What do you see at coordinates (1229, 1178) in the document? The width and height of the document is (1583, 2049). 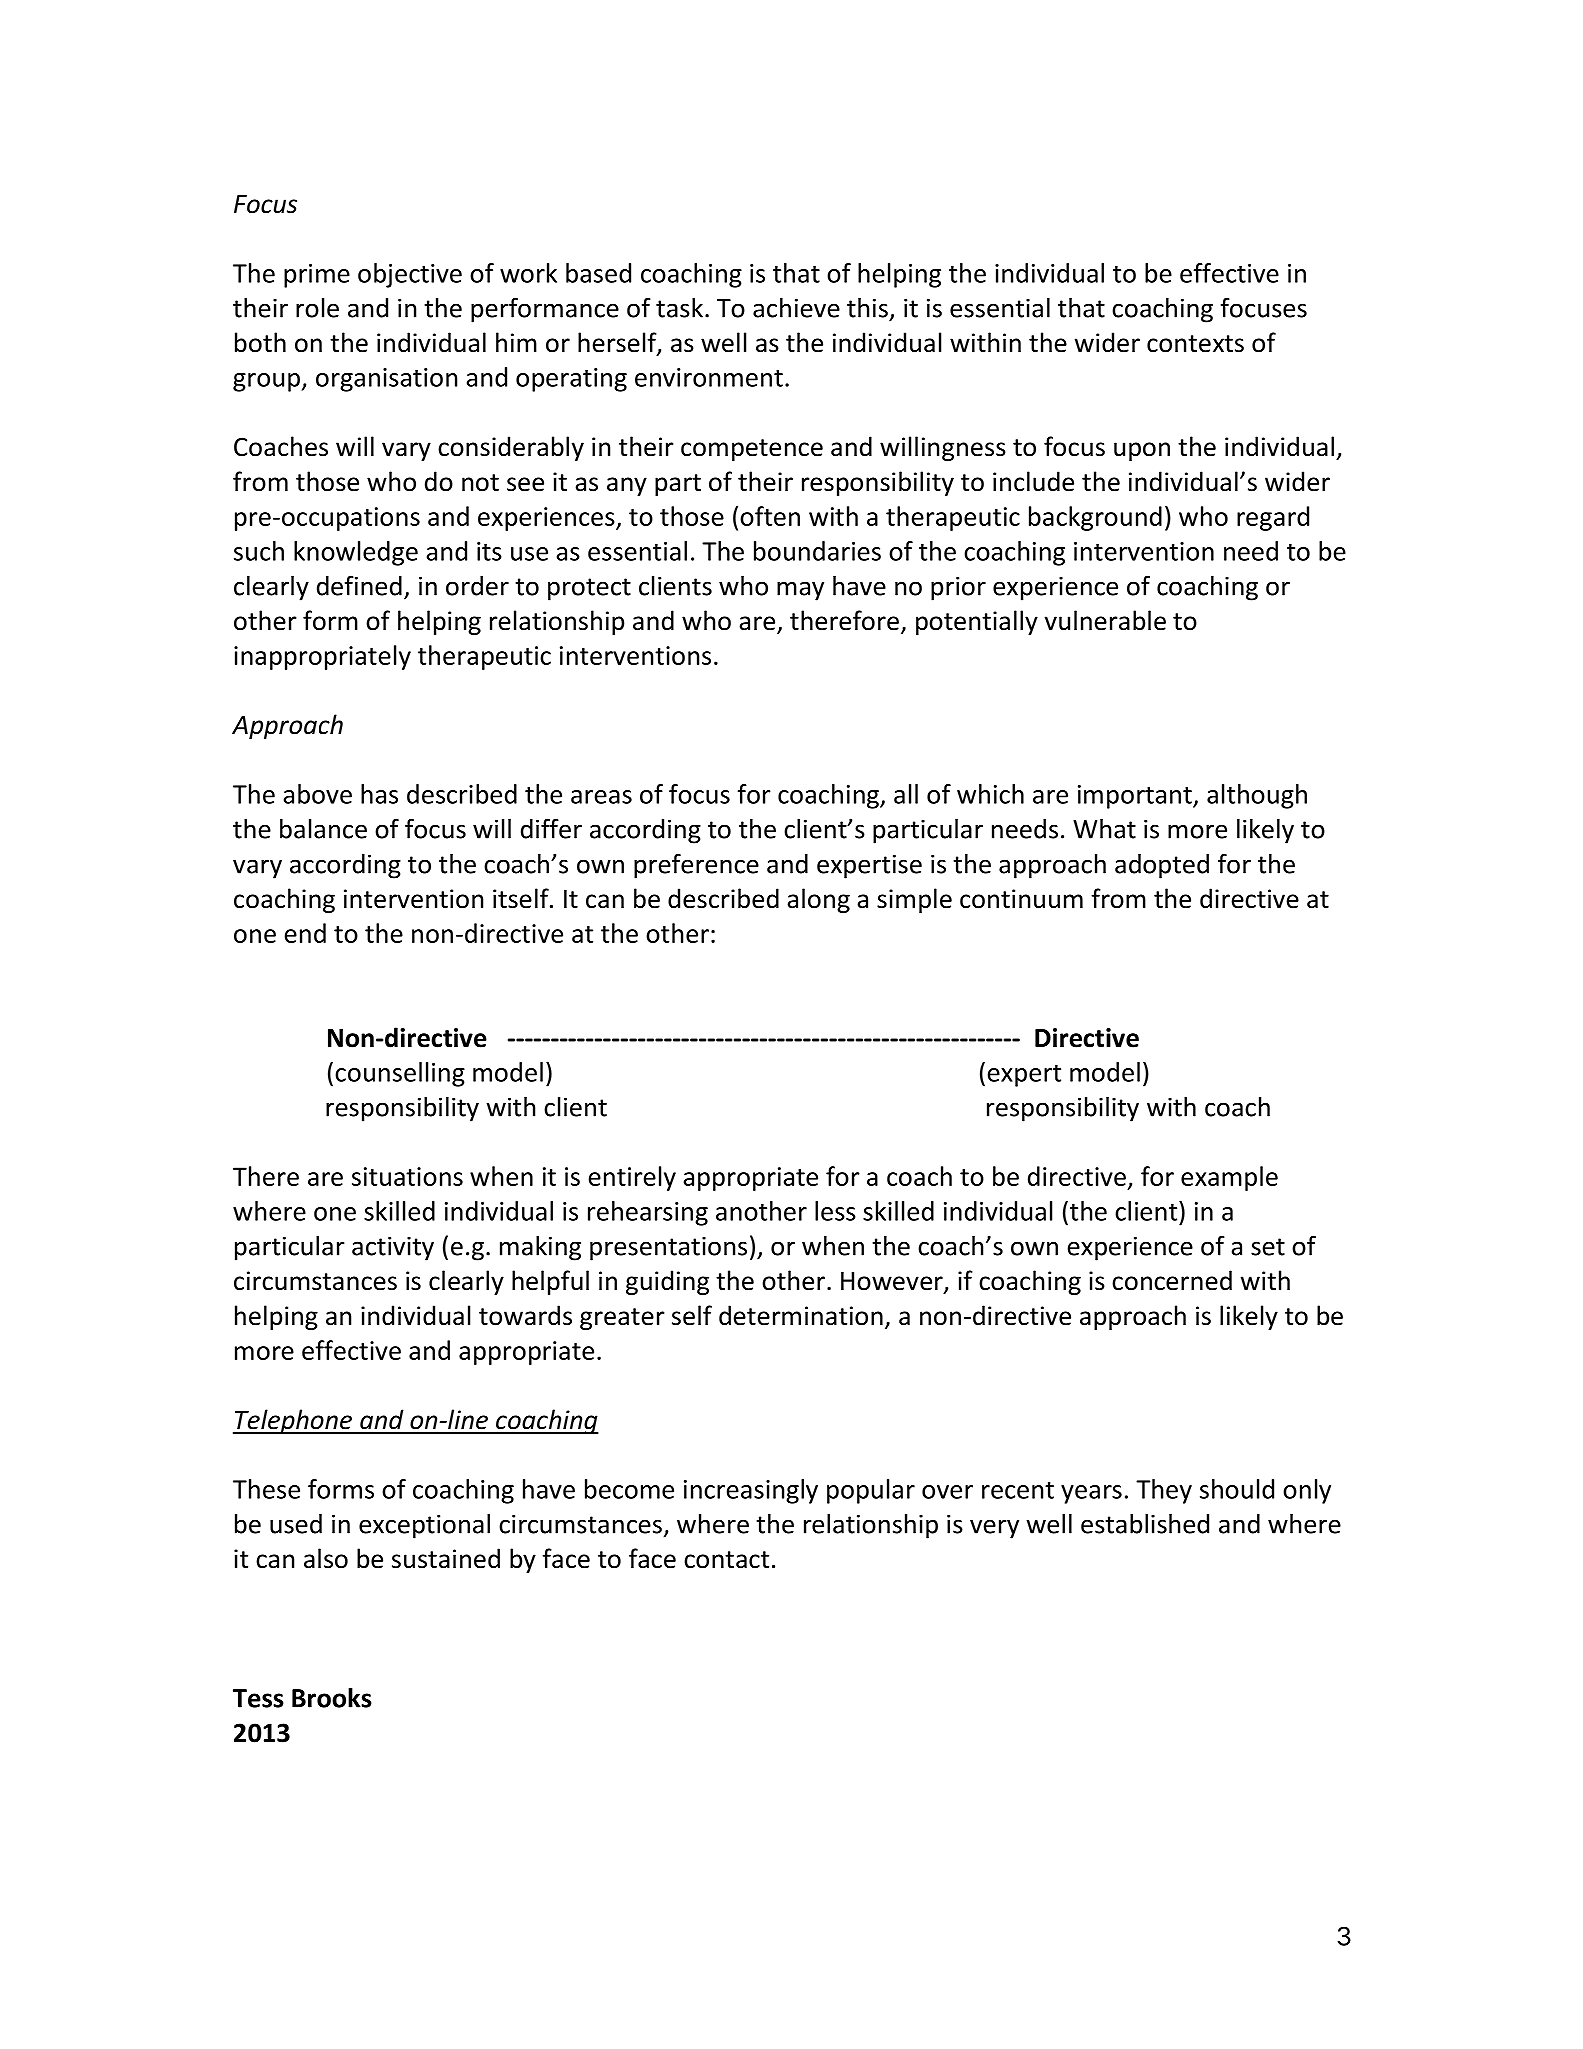 I see `example` at bounding box center [1229, 1178].
